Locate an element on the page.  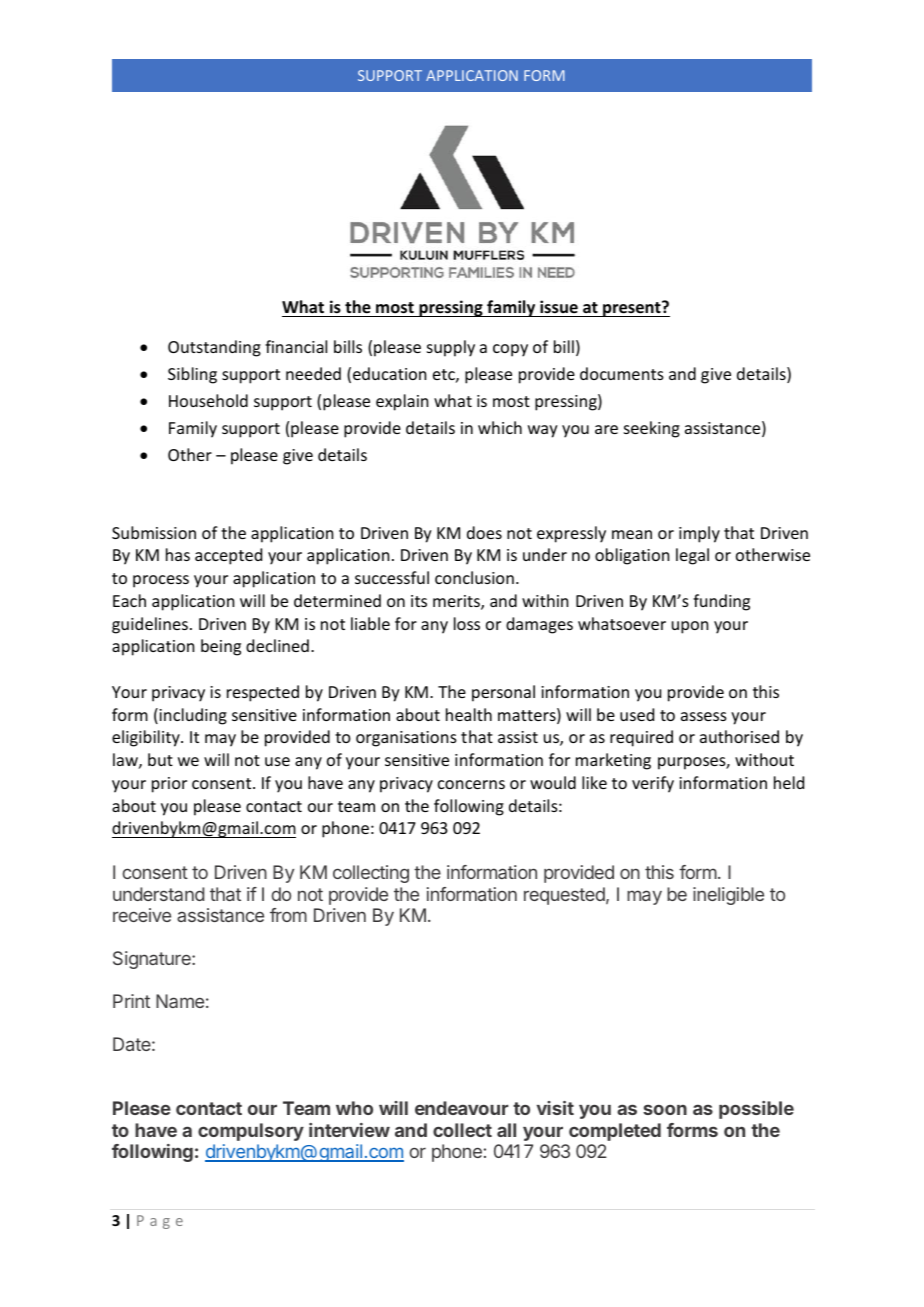
Outstanding is located at coordinates (214, 348).
